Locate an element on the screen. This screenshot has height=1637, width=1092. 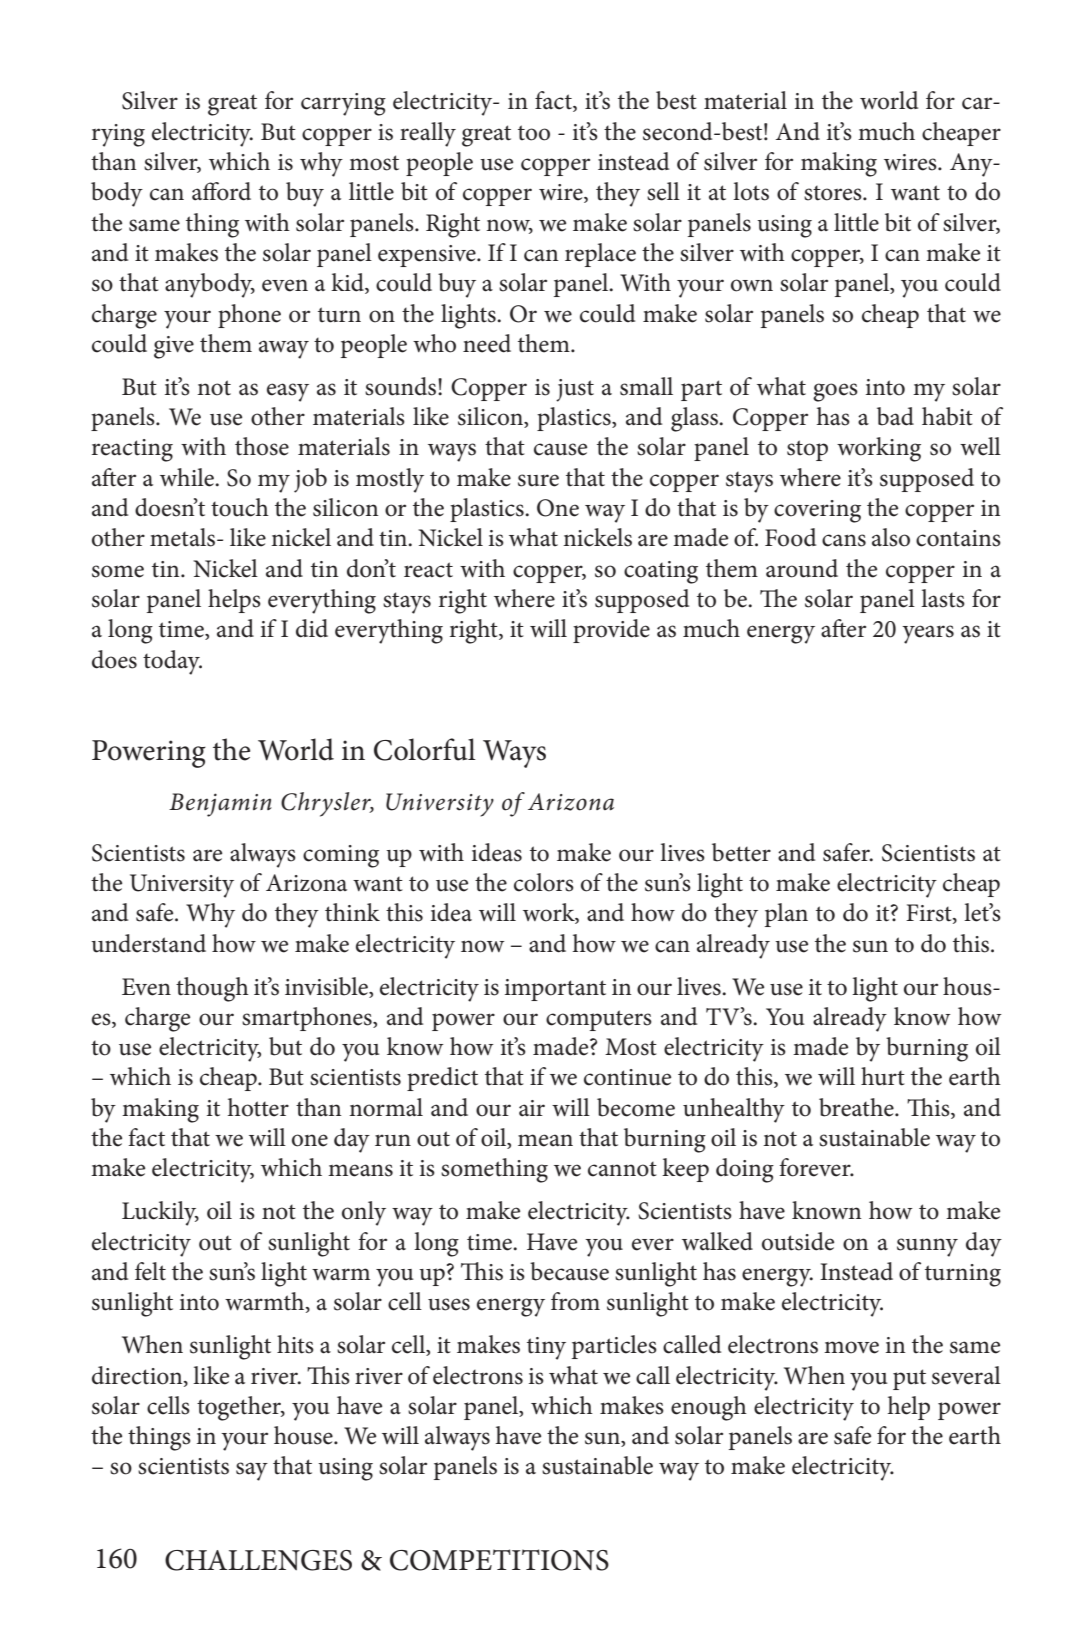
touch is located at coordinates (240, 507).
